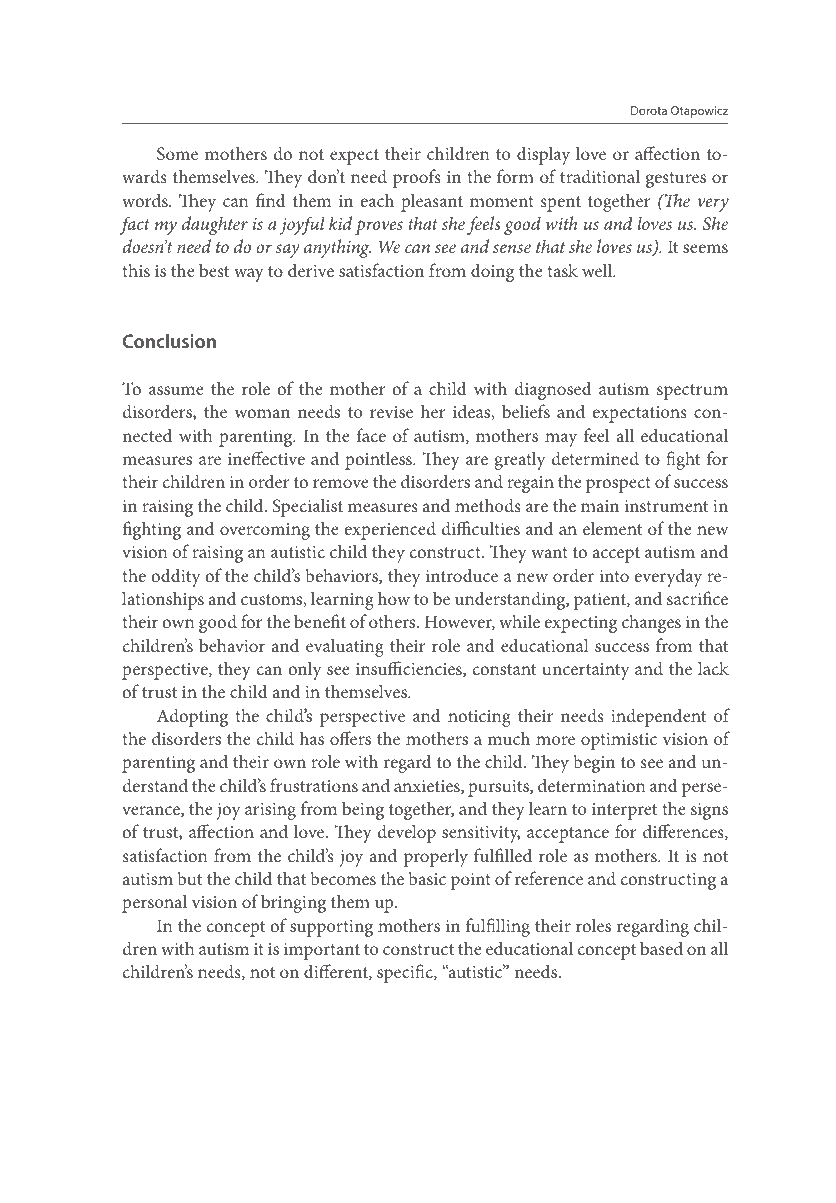 Image resolution: width=836 pixels, height=1203 pixels. I want to click on doing, so click(492, 272).
